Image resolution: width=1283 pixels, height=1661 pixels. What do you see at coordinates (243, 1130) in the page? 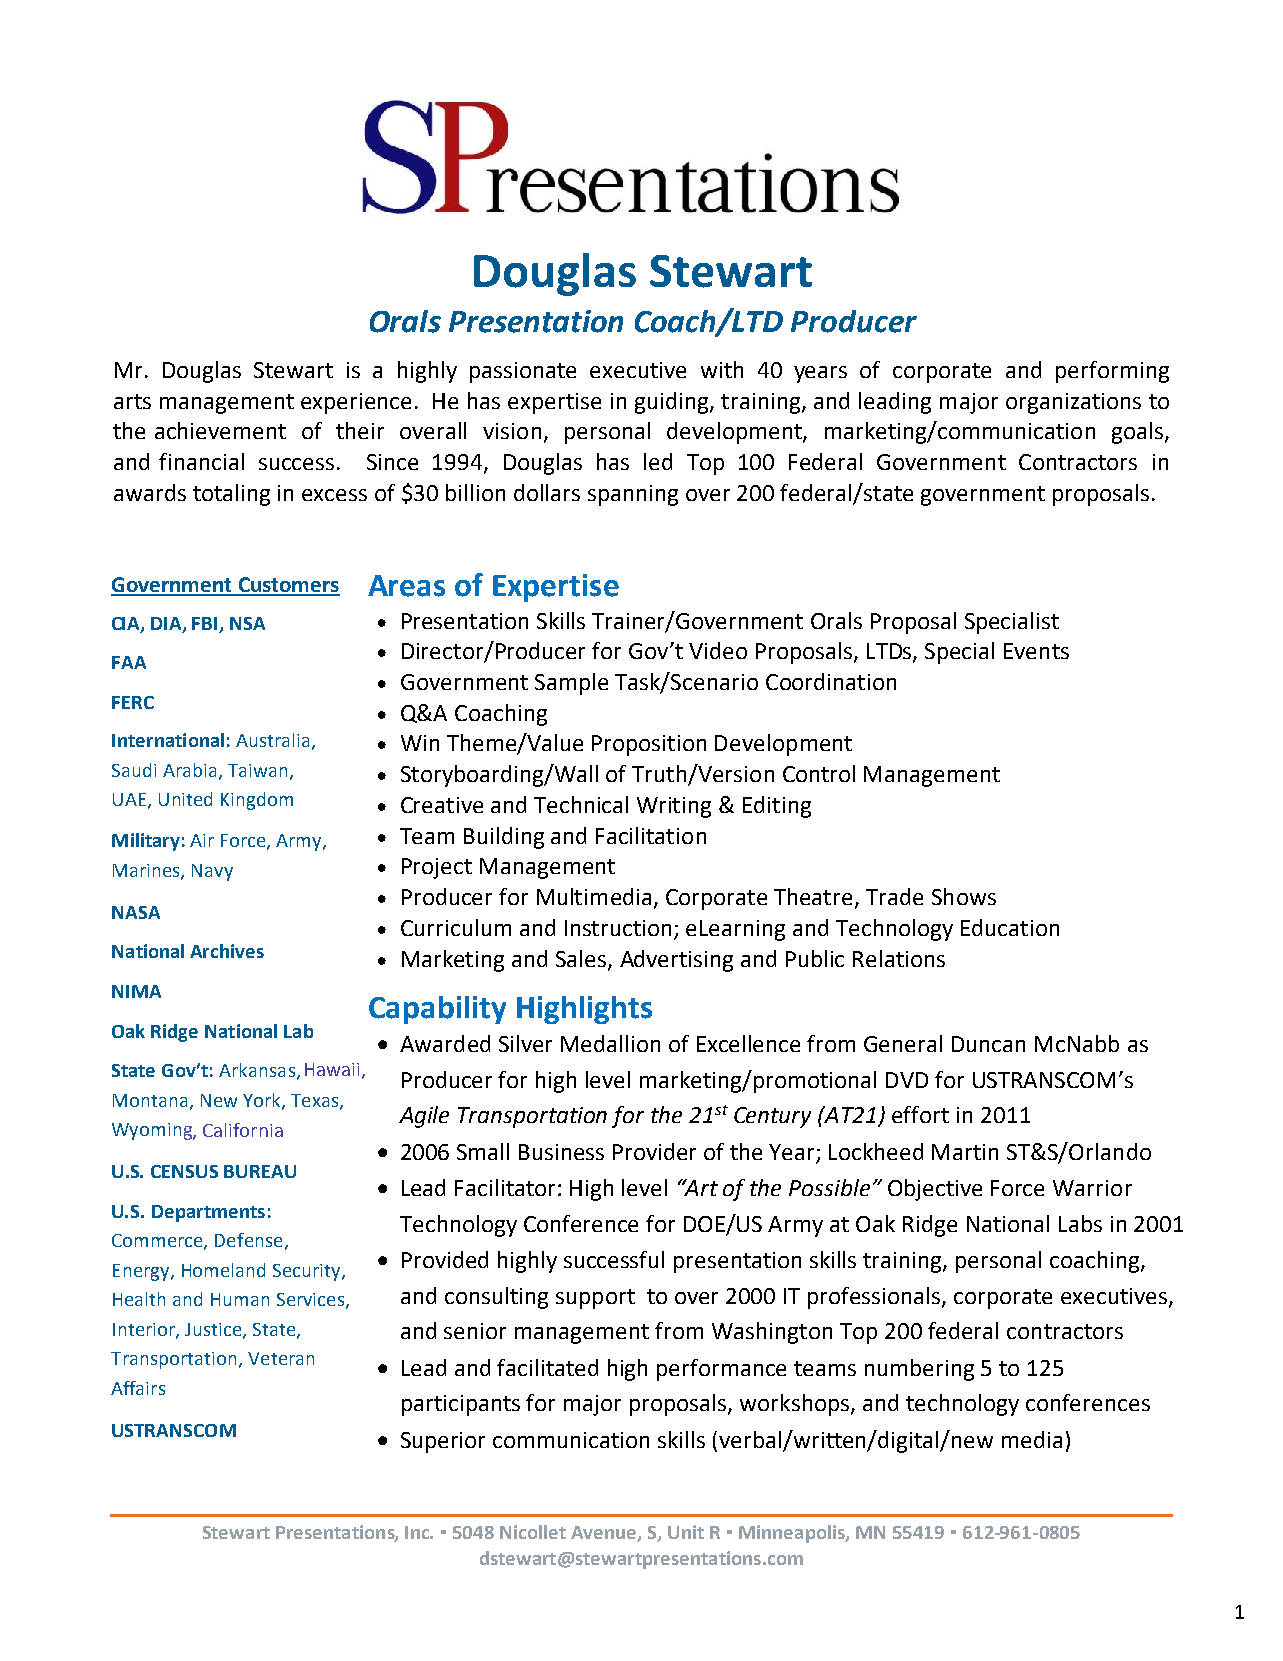
I see `California` at bounding box center [243, 1130].
